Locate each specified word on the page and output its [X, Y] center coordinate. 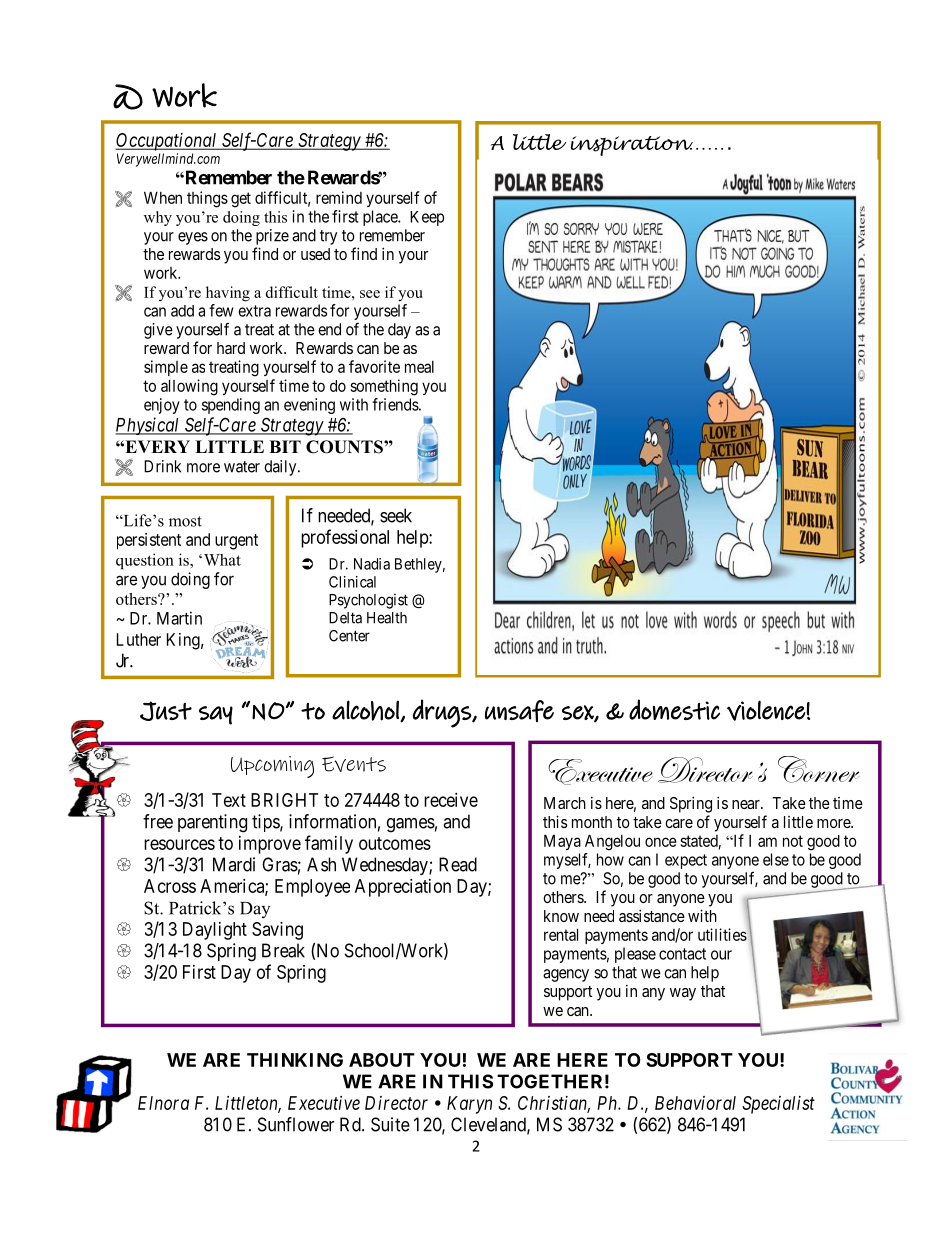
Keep [427, 218]
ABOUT [382, 1060]
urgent [236, 542]
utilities [722, 934]
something [384, 387]
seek [396, 515]
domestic [674, 709]
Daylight [215, 931]
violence [766, 710]
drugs [443, 713]
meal [419, 367]
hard [231, 348]
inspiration [631, 146]
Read [458, 864]
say [216, 715]
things [207, 199]
